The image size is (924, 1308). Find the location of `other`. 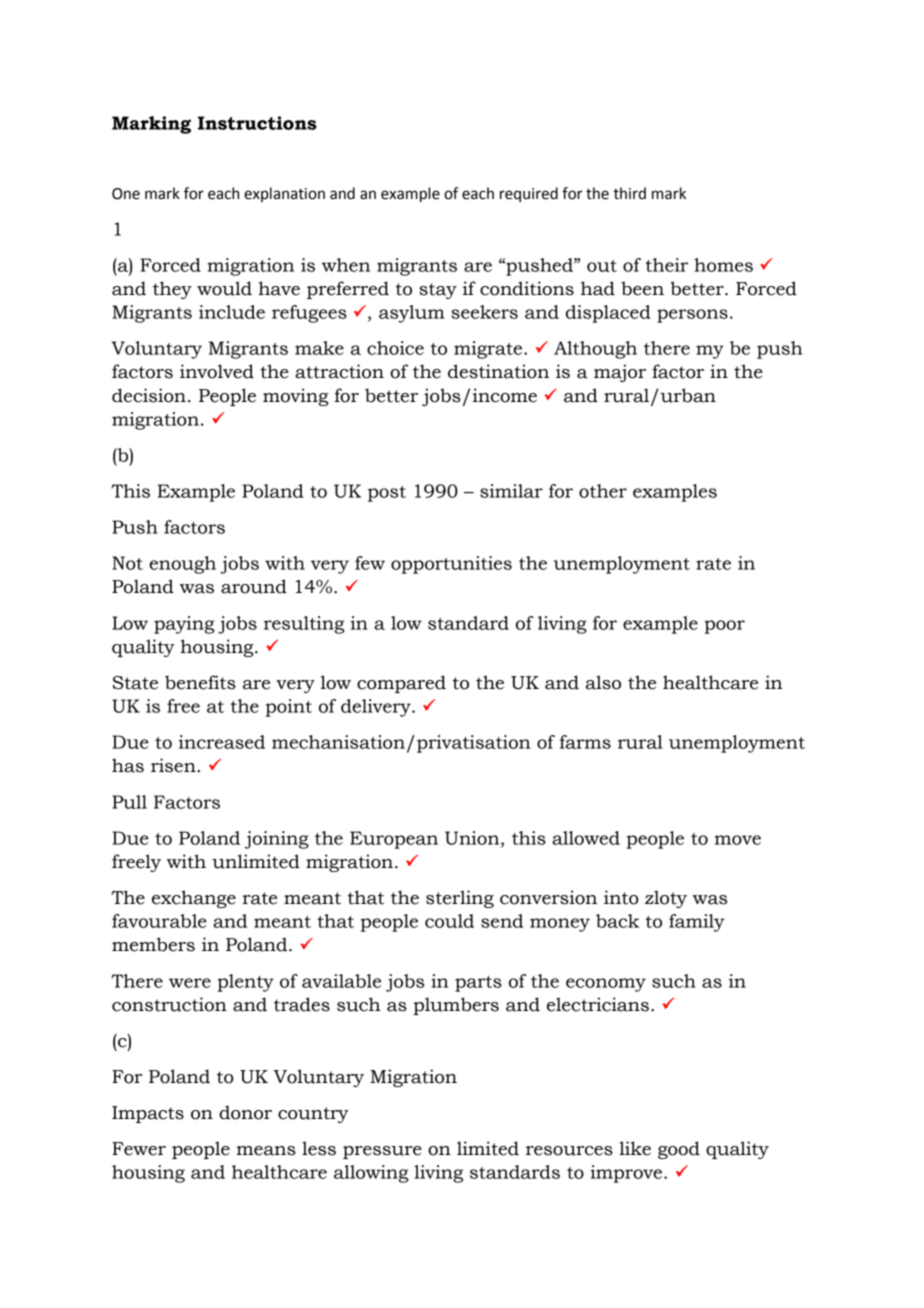

other is located at coordinates (603, 491).
